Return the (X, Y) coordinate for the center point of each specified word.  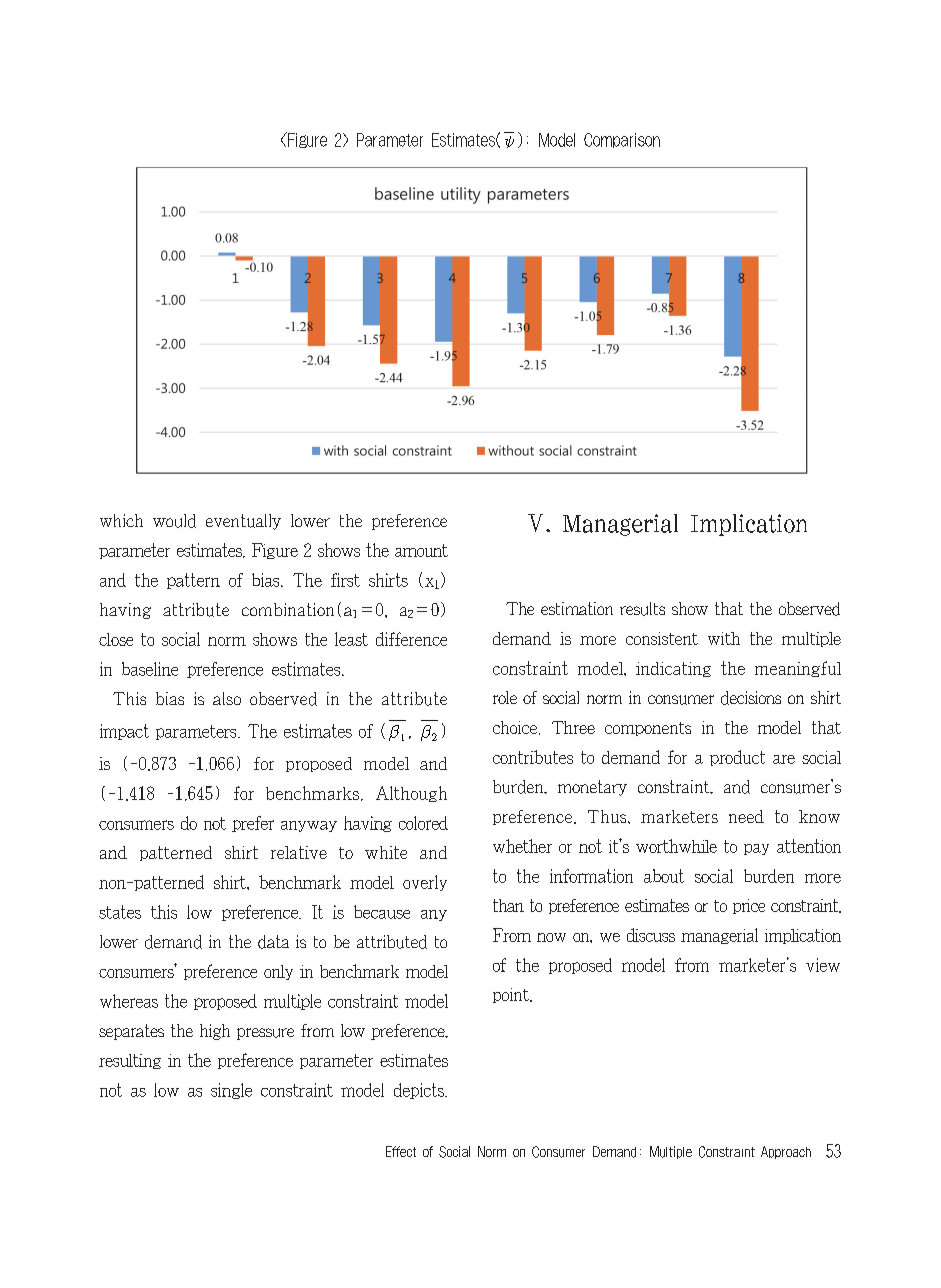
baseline (150, 669)
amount (421, 550)
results (642, 609)
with (724, 638)
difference (411, 639)
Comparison (622, 140)
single (231, 1091)
